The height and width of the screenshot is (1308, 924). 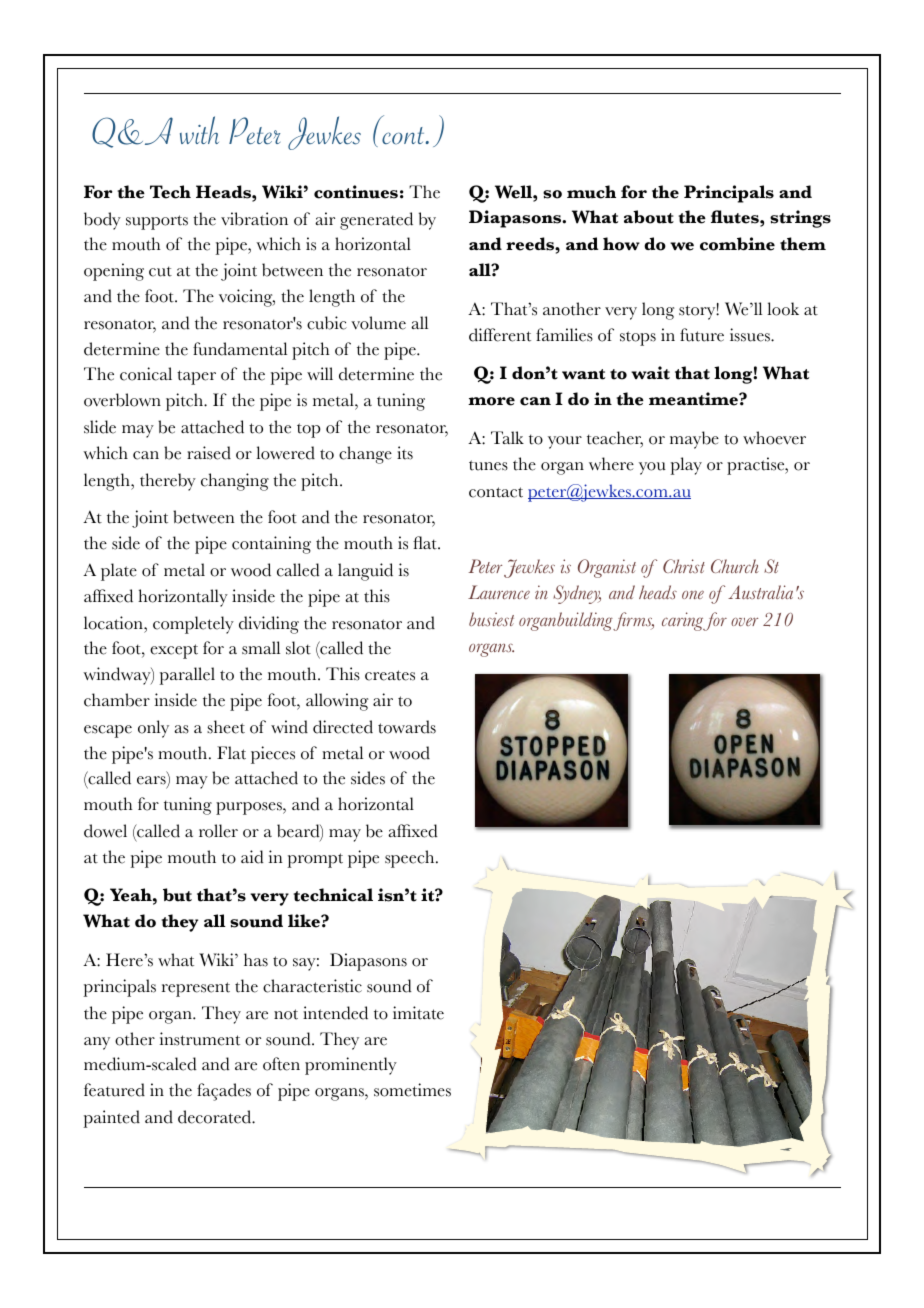 I want to click on with, so click(x=199, y=130).
